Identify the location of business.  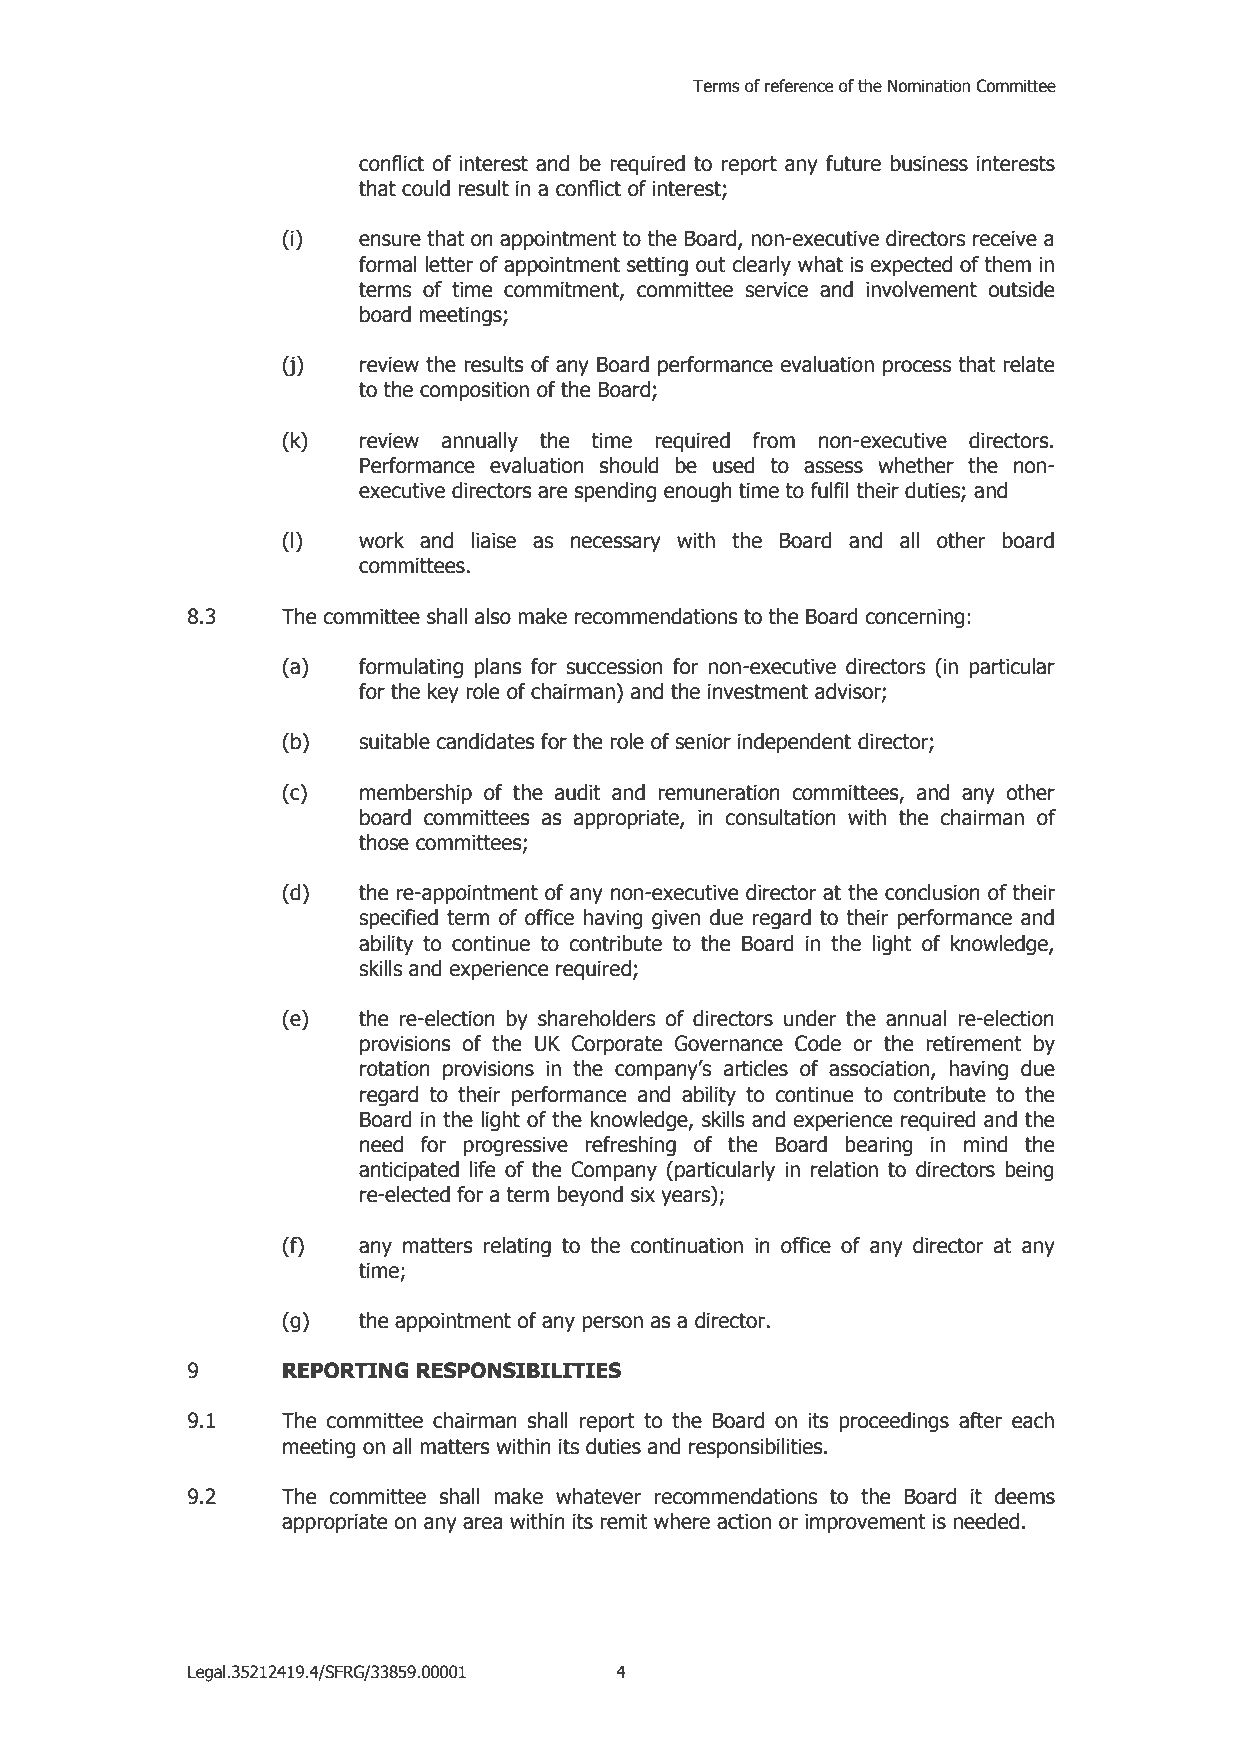
(929, 163).
